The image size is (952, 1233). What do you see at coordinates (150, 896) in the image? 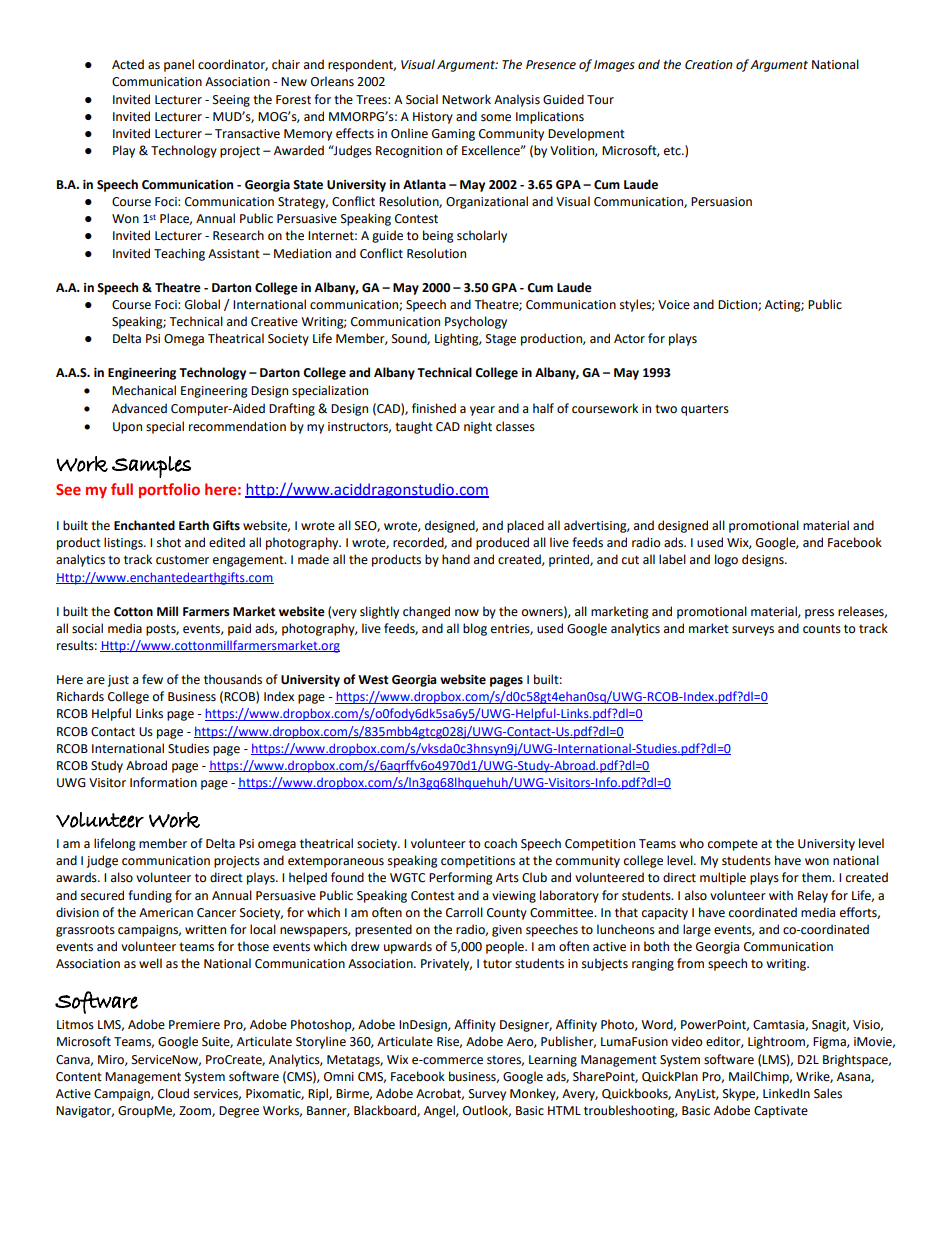
I see `funding` at bounding box center [150, 896].
